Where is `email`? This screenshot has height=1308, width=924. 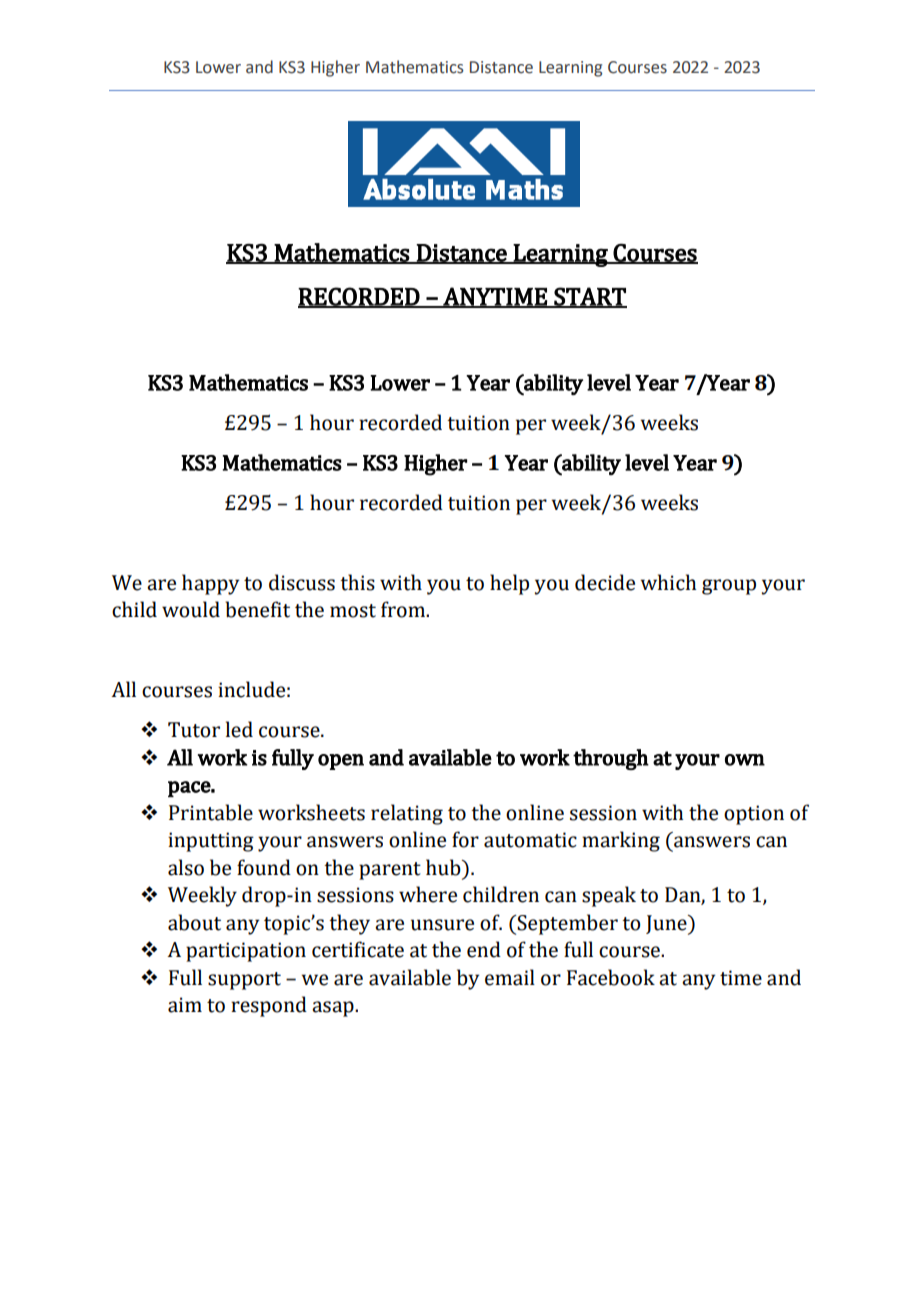
email is located at coordinates (510, 977).
